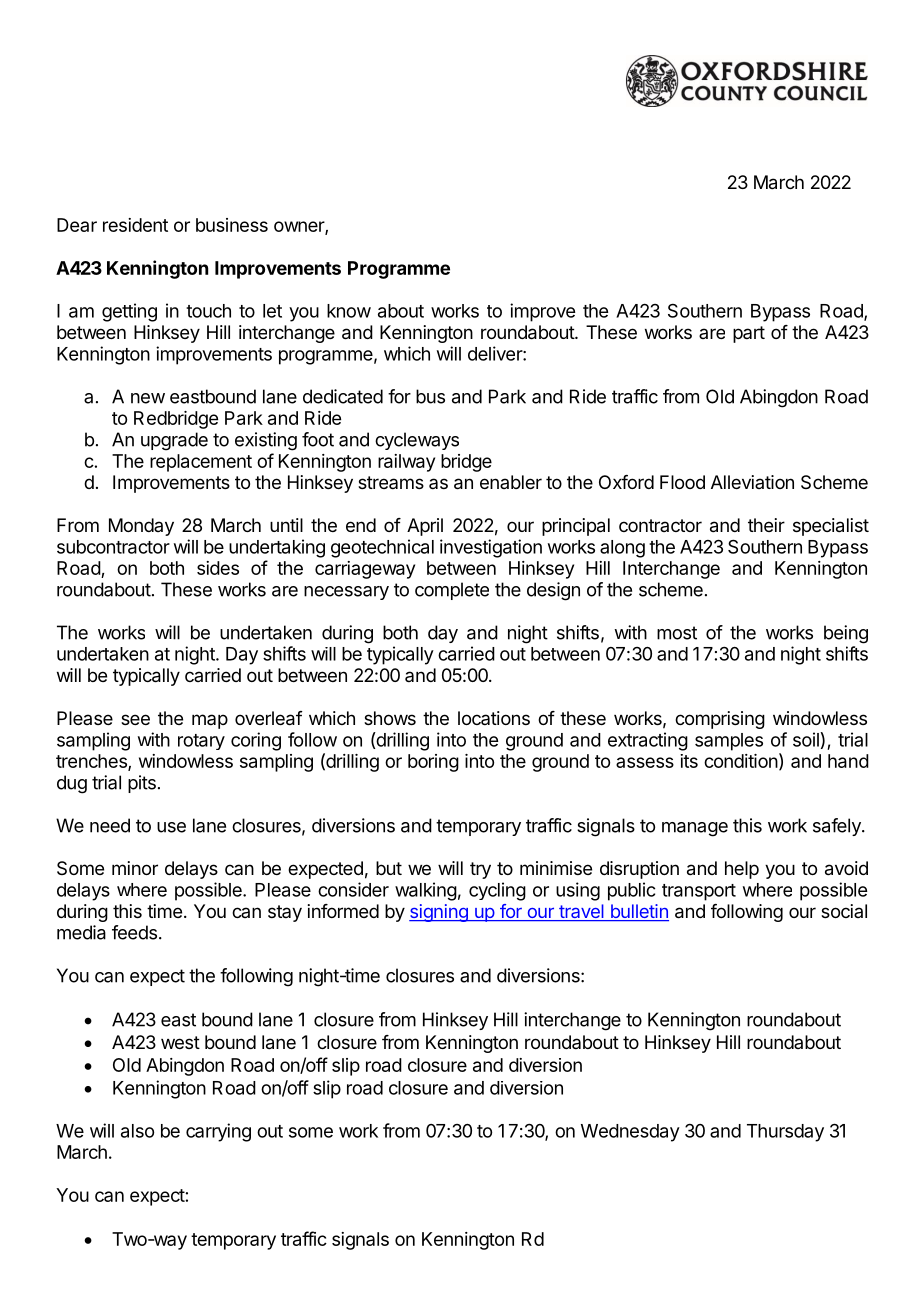 The height and width of the document is (1308, 924). What do you see at coordinates (480, 870) in the document?
I see `try` at bounding box center [480, 870].
